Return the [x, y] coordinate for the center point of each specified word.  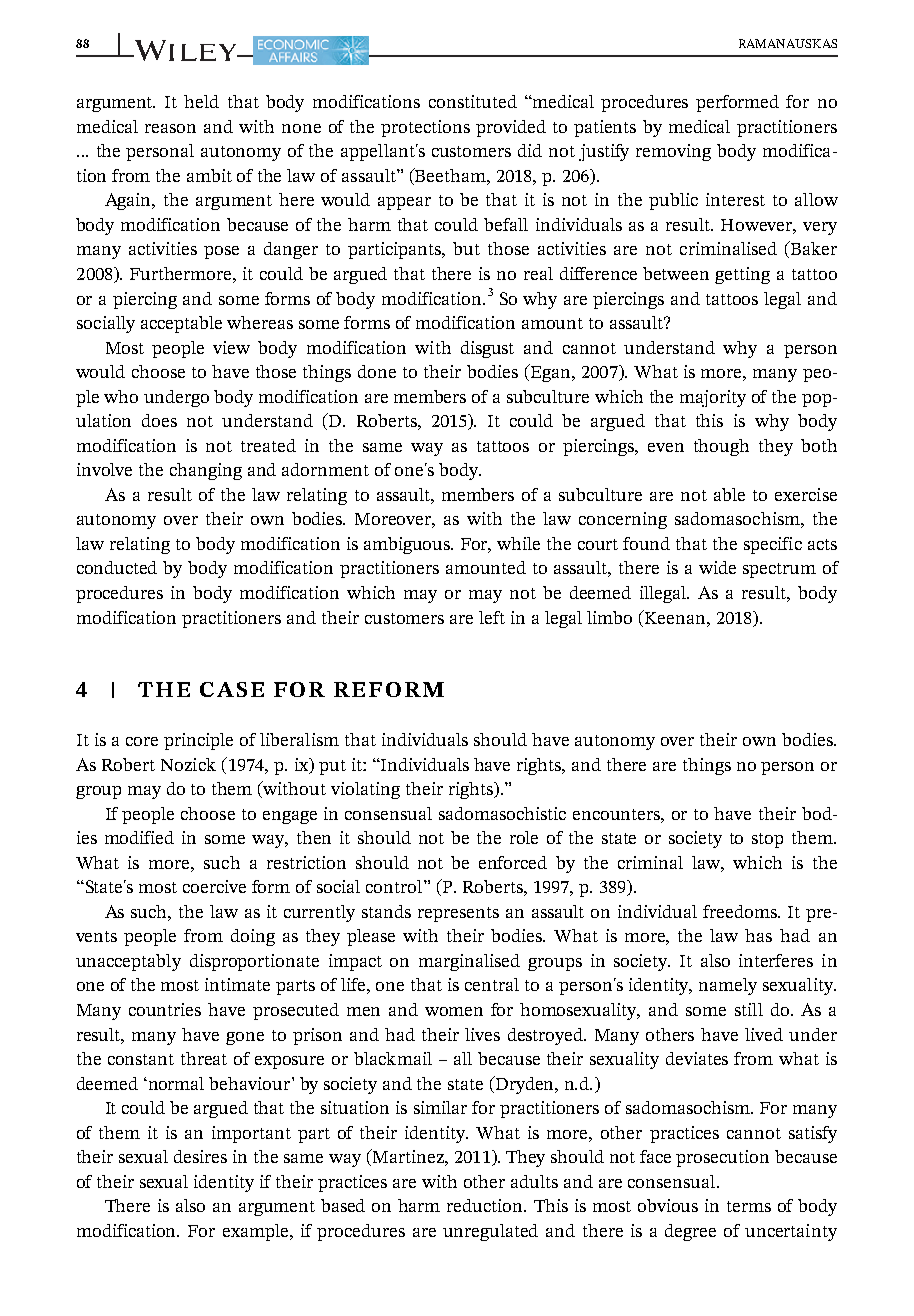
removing [673, 152]
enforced [513, 862]
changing [206, 471]
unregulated [490, 1232]
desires [200, 1156]
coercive [214, 886]
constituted [473, 101]
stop [767, 840]
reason [170, 128]
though [721, 447]
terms [749, 1206]
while [518, 543]
